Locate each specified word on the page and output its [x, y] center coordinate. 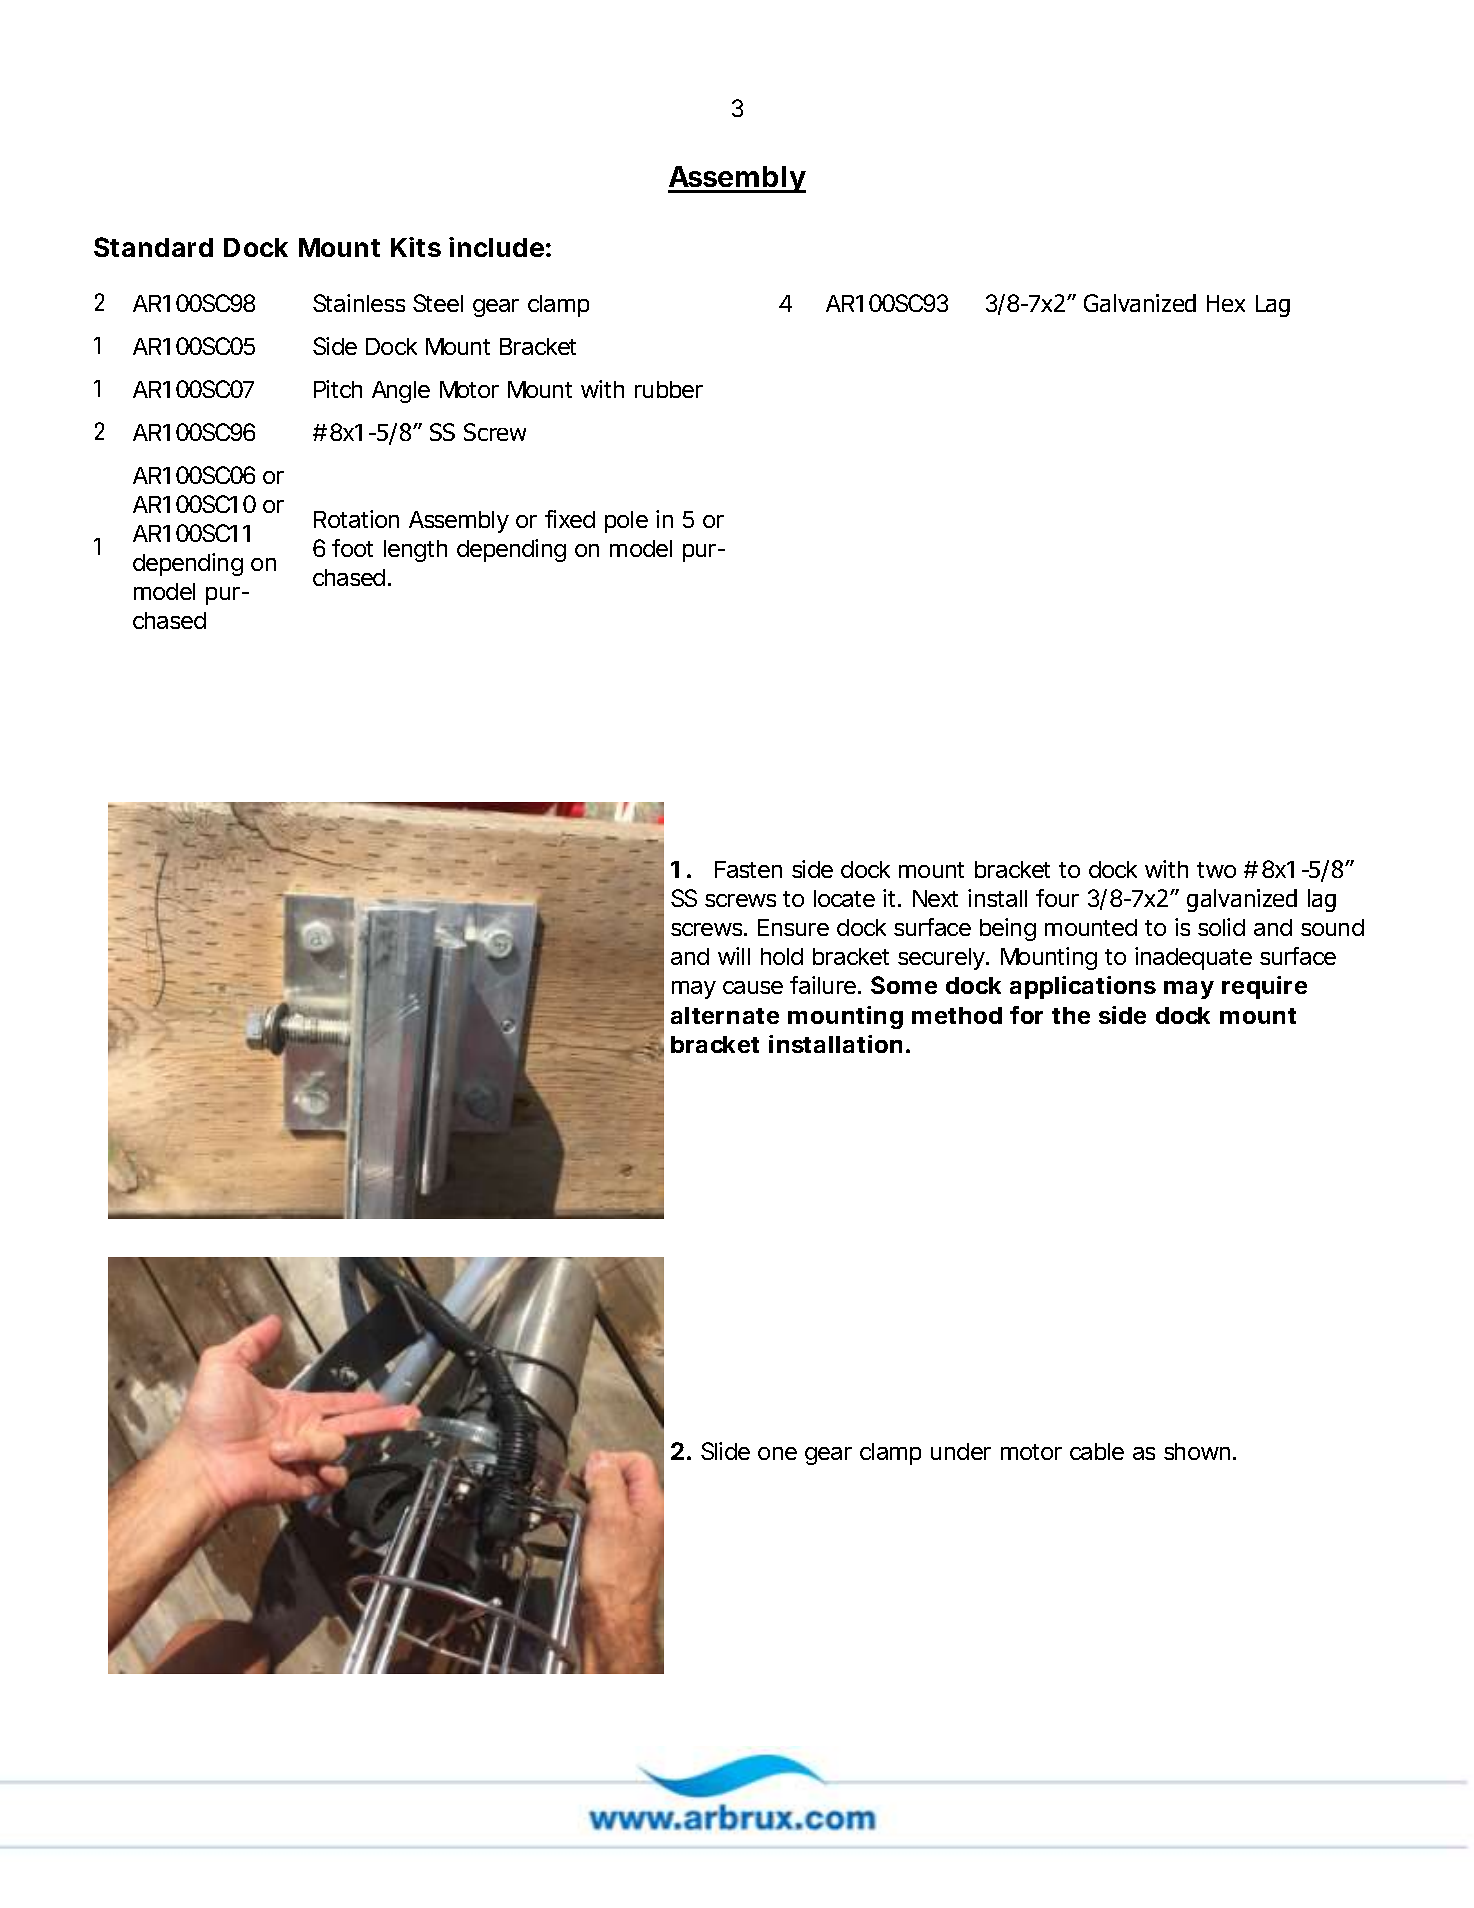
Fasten [748, 869]
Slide [725, 1451]
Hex [1226, 303]
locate [844, 898]
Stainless [359, 303]
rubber [669, 389]
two [1216, 870]
